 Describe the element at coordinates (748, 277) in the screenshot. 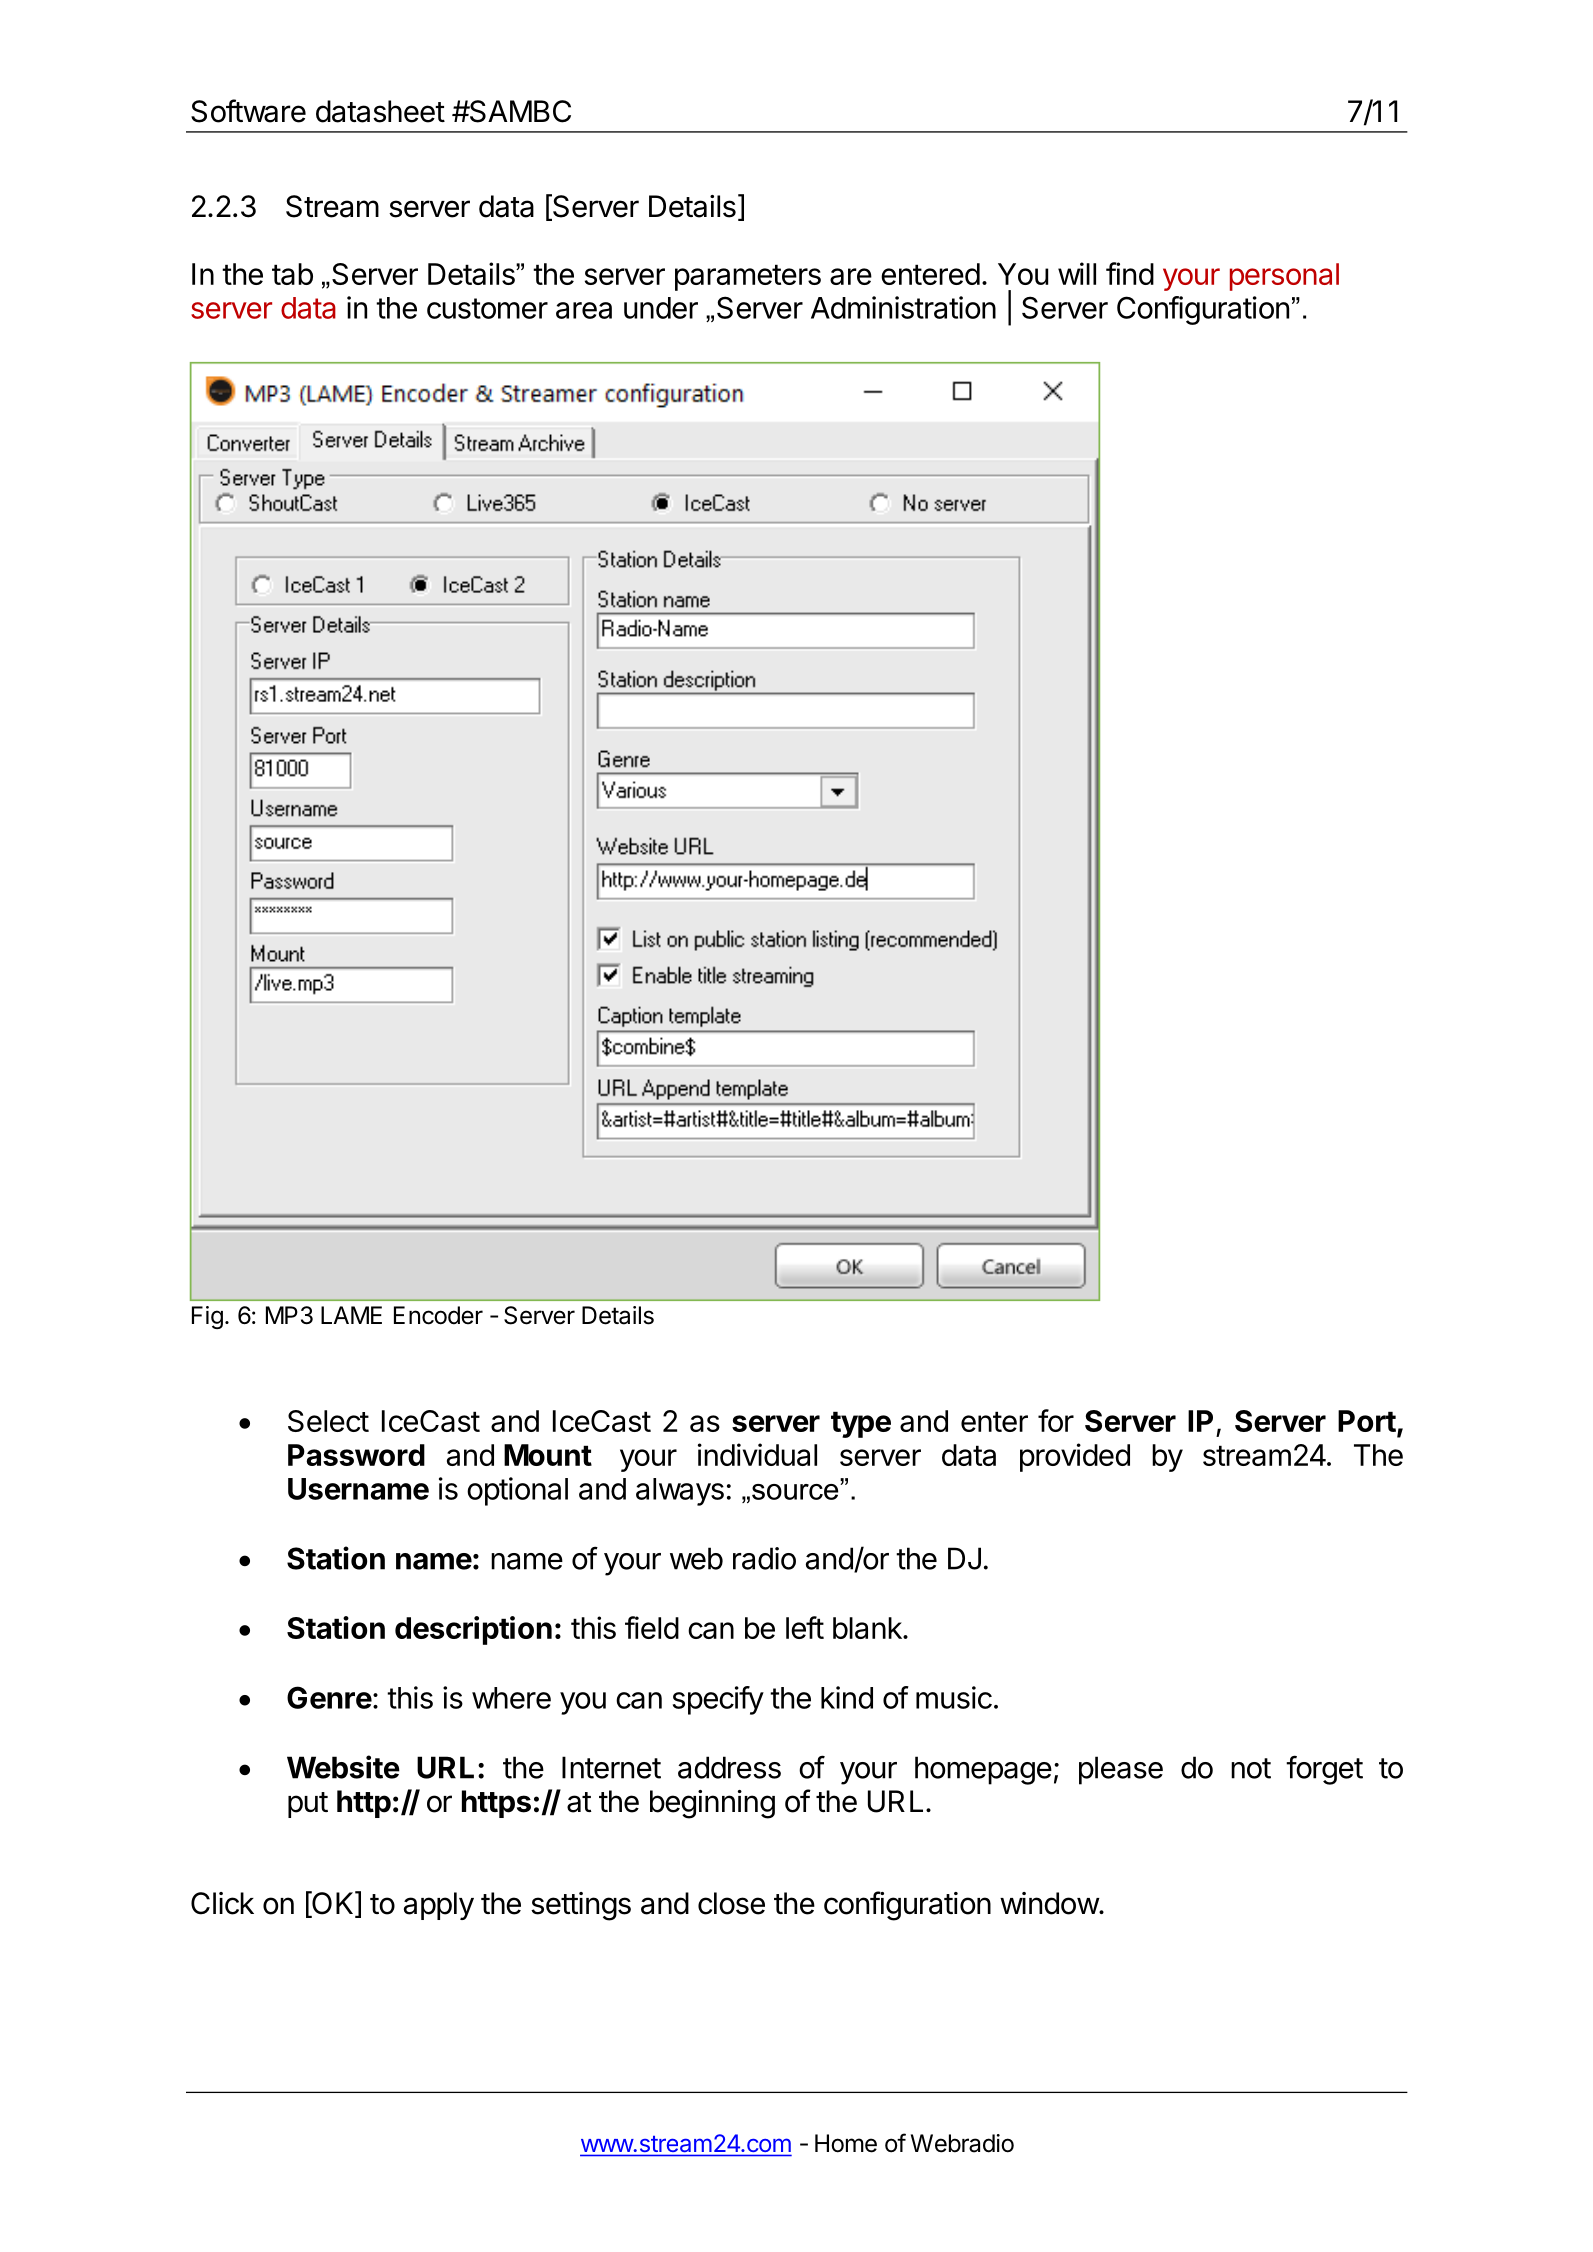

I see `parameters` at that location.
